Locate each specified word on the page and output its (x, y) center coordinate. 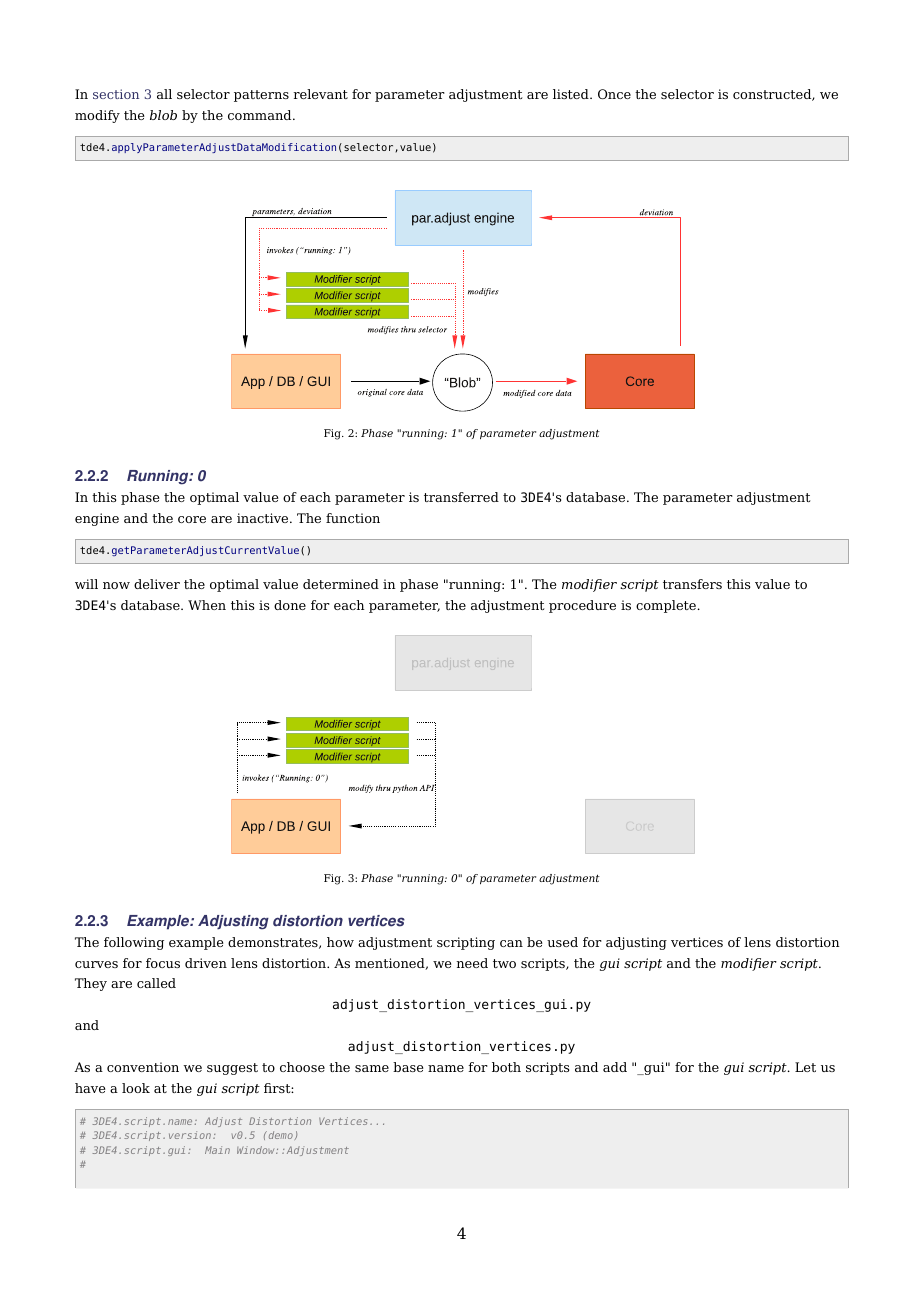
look (136, 1088)
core (192, 519)
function (353, 518)
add (615, 1067)
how (340, 942)
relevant (321, 94)
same (372, 1068)
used (562, 942)
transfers (692, 584)
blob (163, 115)
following (134, 943)
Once (614, 94)
